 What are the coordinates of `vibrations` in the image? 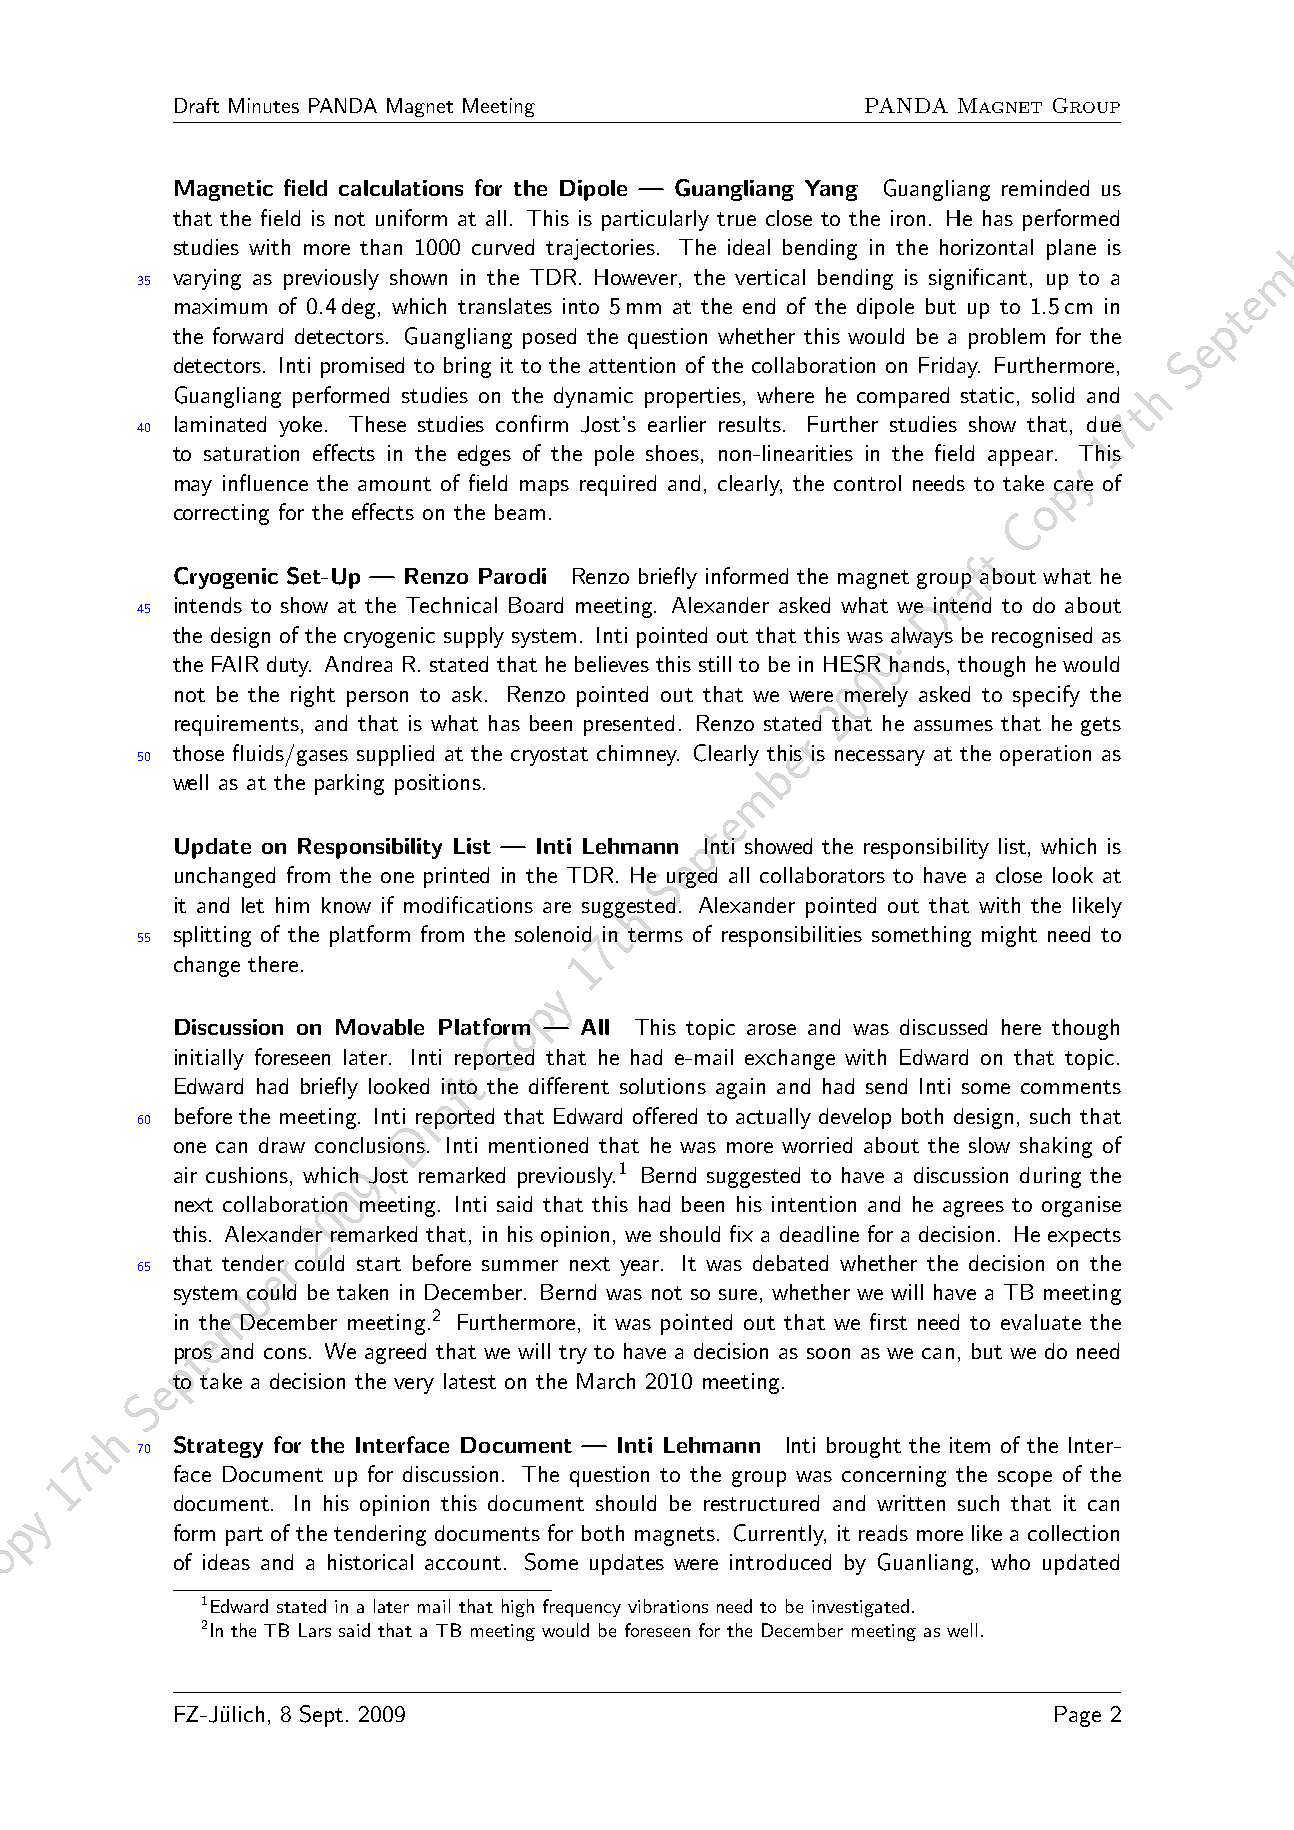 It's located at (668, 1606).
